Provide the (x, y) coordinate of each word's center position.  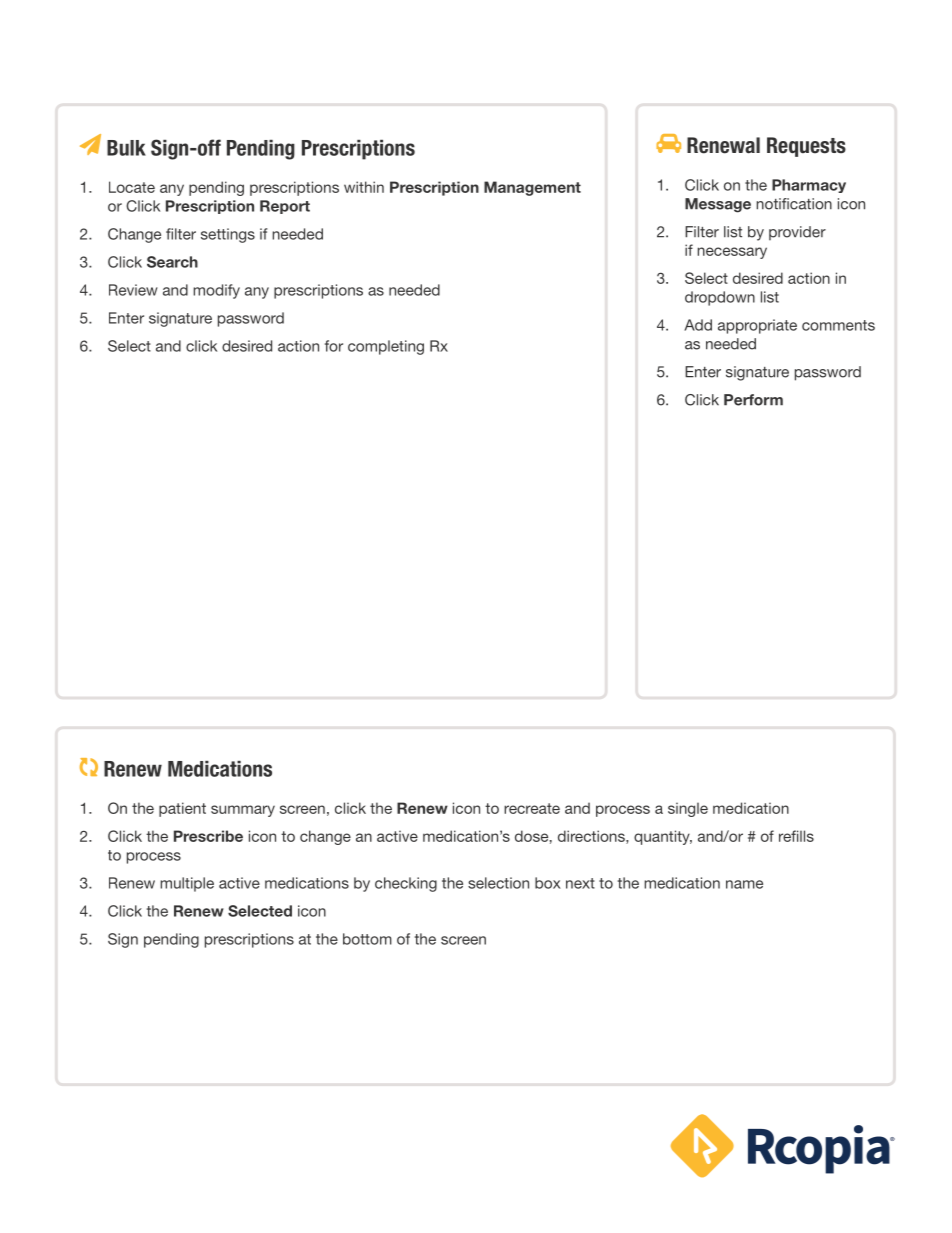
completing (386, 347)
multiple (187, 884)
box (548, 883)
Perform (753, 400)
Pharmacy (809, 186)
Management (532, 188)
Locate (132, 187)
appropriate (757, 326)
